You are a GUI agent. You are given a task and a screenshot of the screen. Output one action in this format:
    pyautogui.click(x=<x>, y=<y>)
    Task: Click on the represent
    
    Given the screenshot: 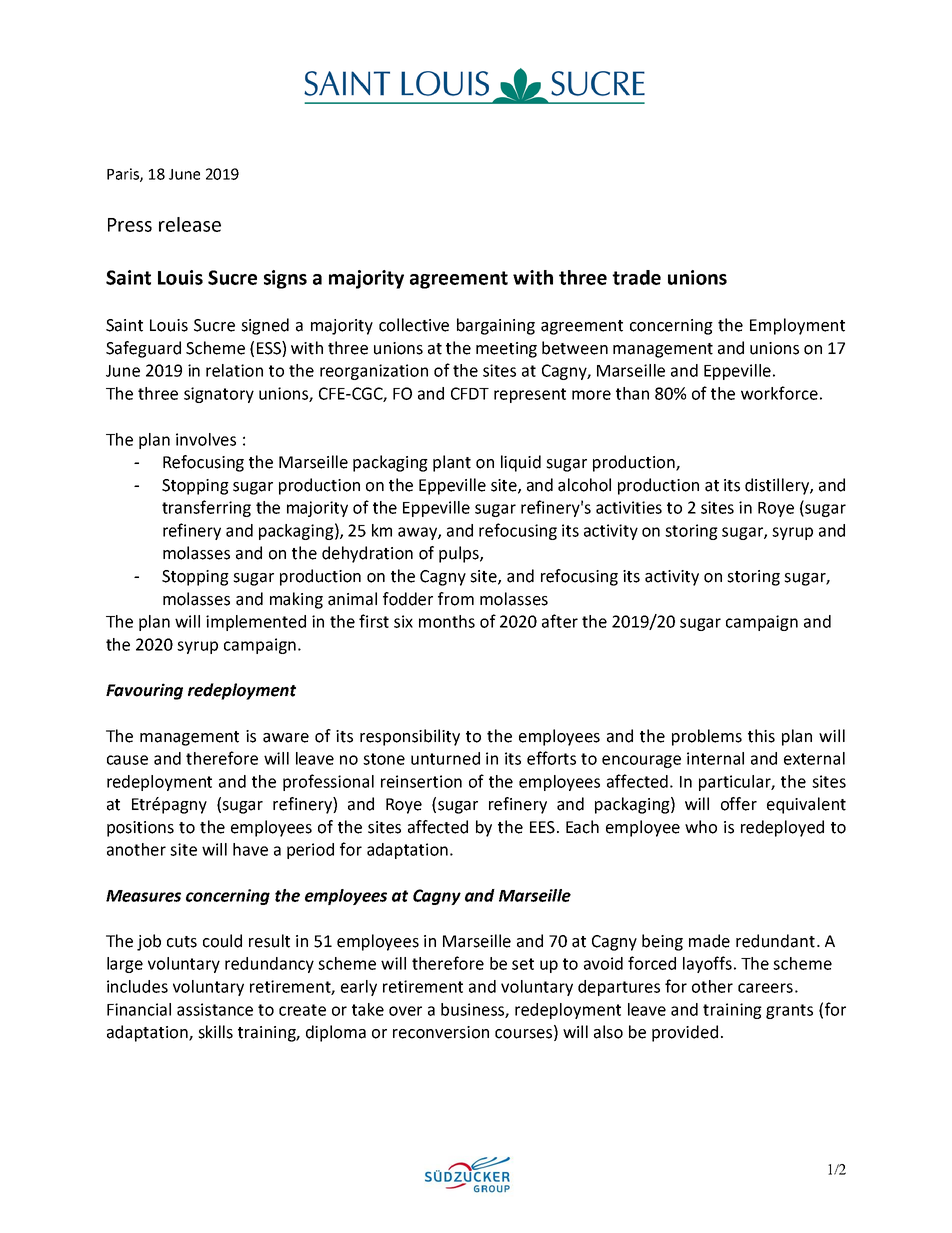 What is the action you would take?
    pyautogui.click(x=530, y=395)
